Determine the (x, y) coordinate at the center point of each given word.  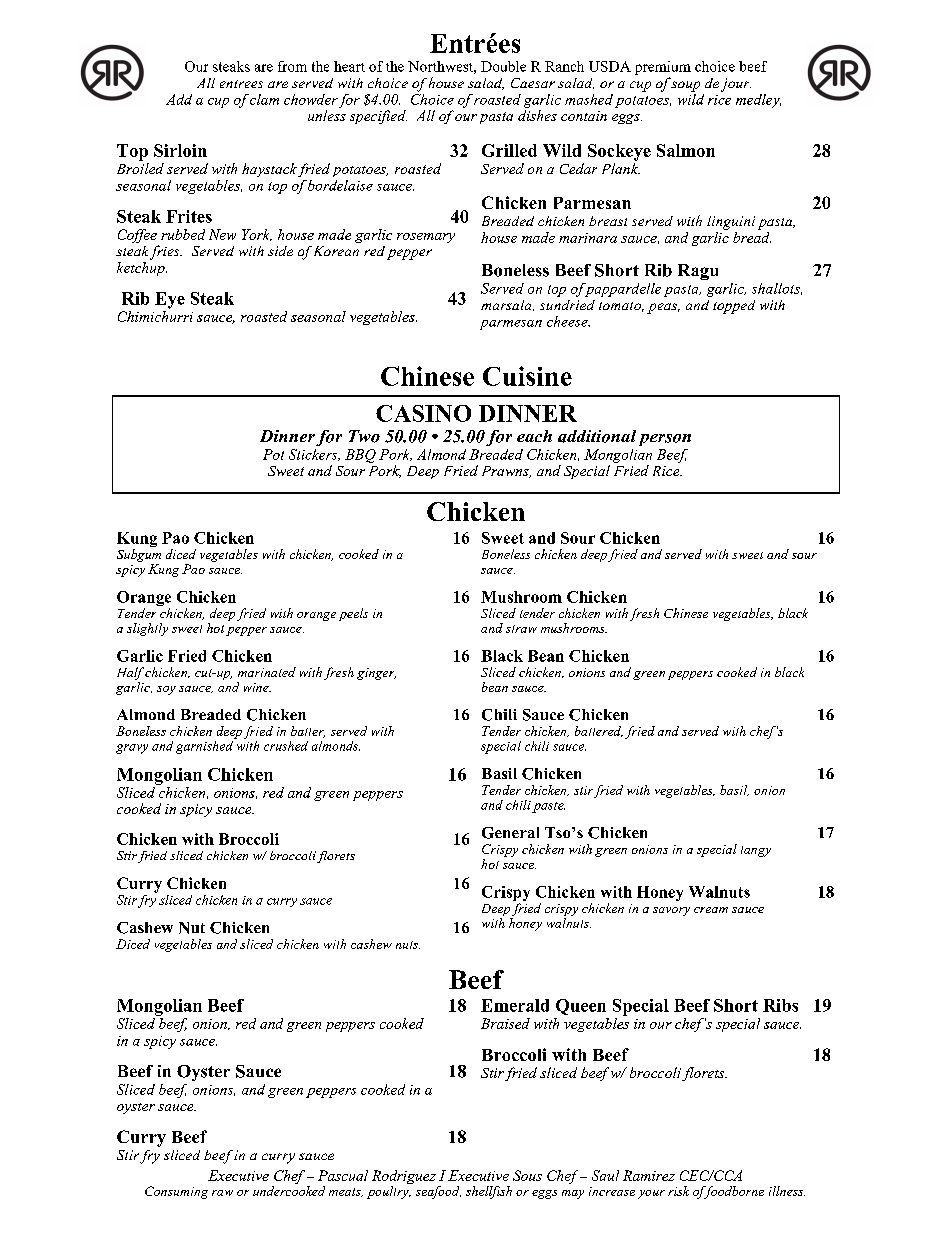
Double (503, 66)
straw (521, 629)
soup (685, 86)
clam (264, 99)
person (665, 440)
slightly (147, 629)
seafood (438, 1192)
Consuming (176, 1192)
